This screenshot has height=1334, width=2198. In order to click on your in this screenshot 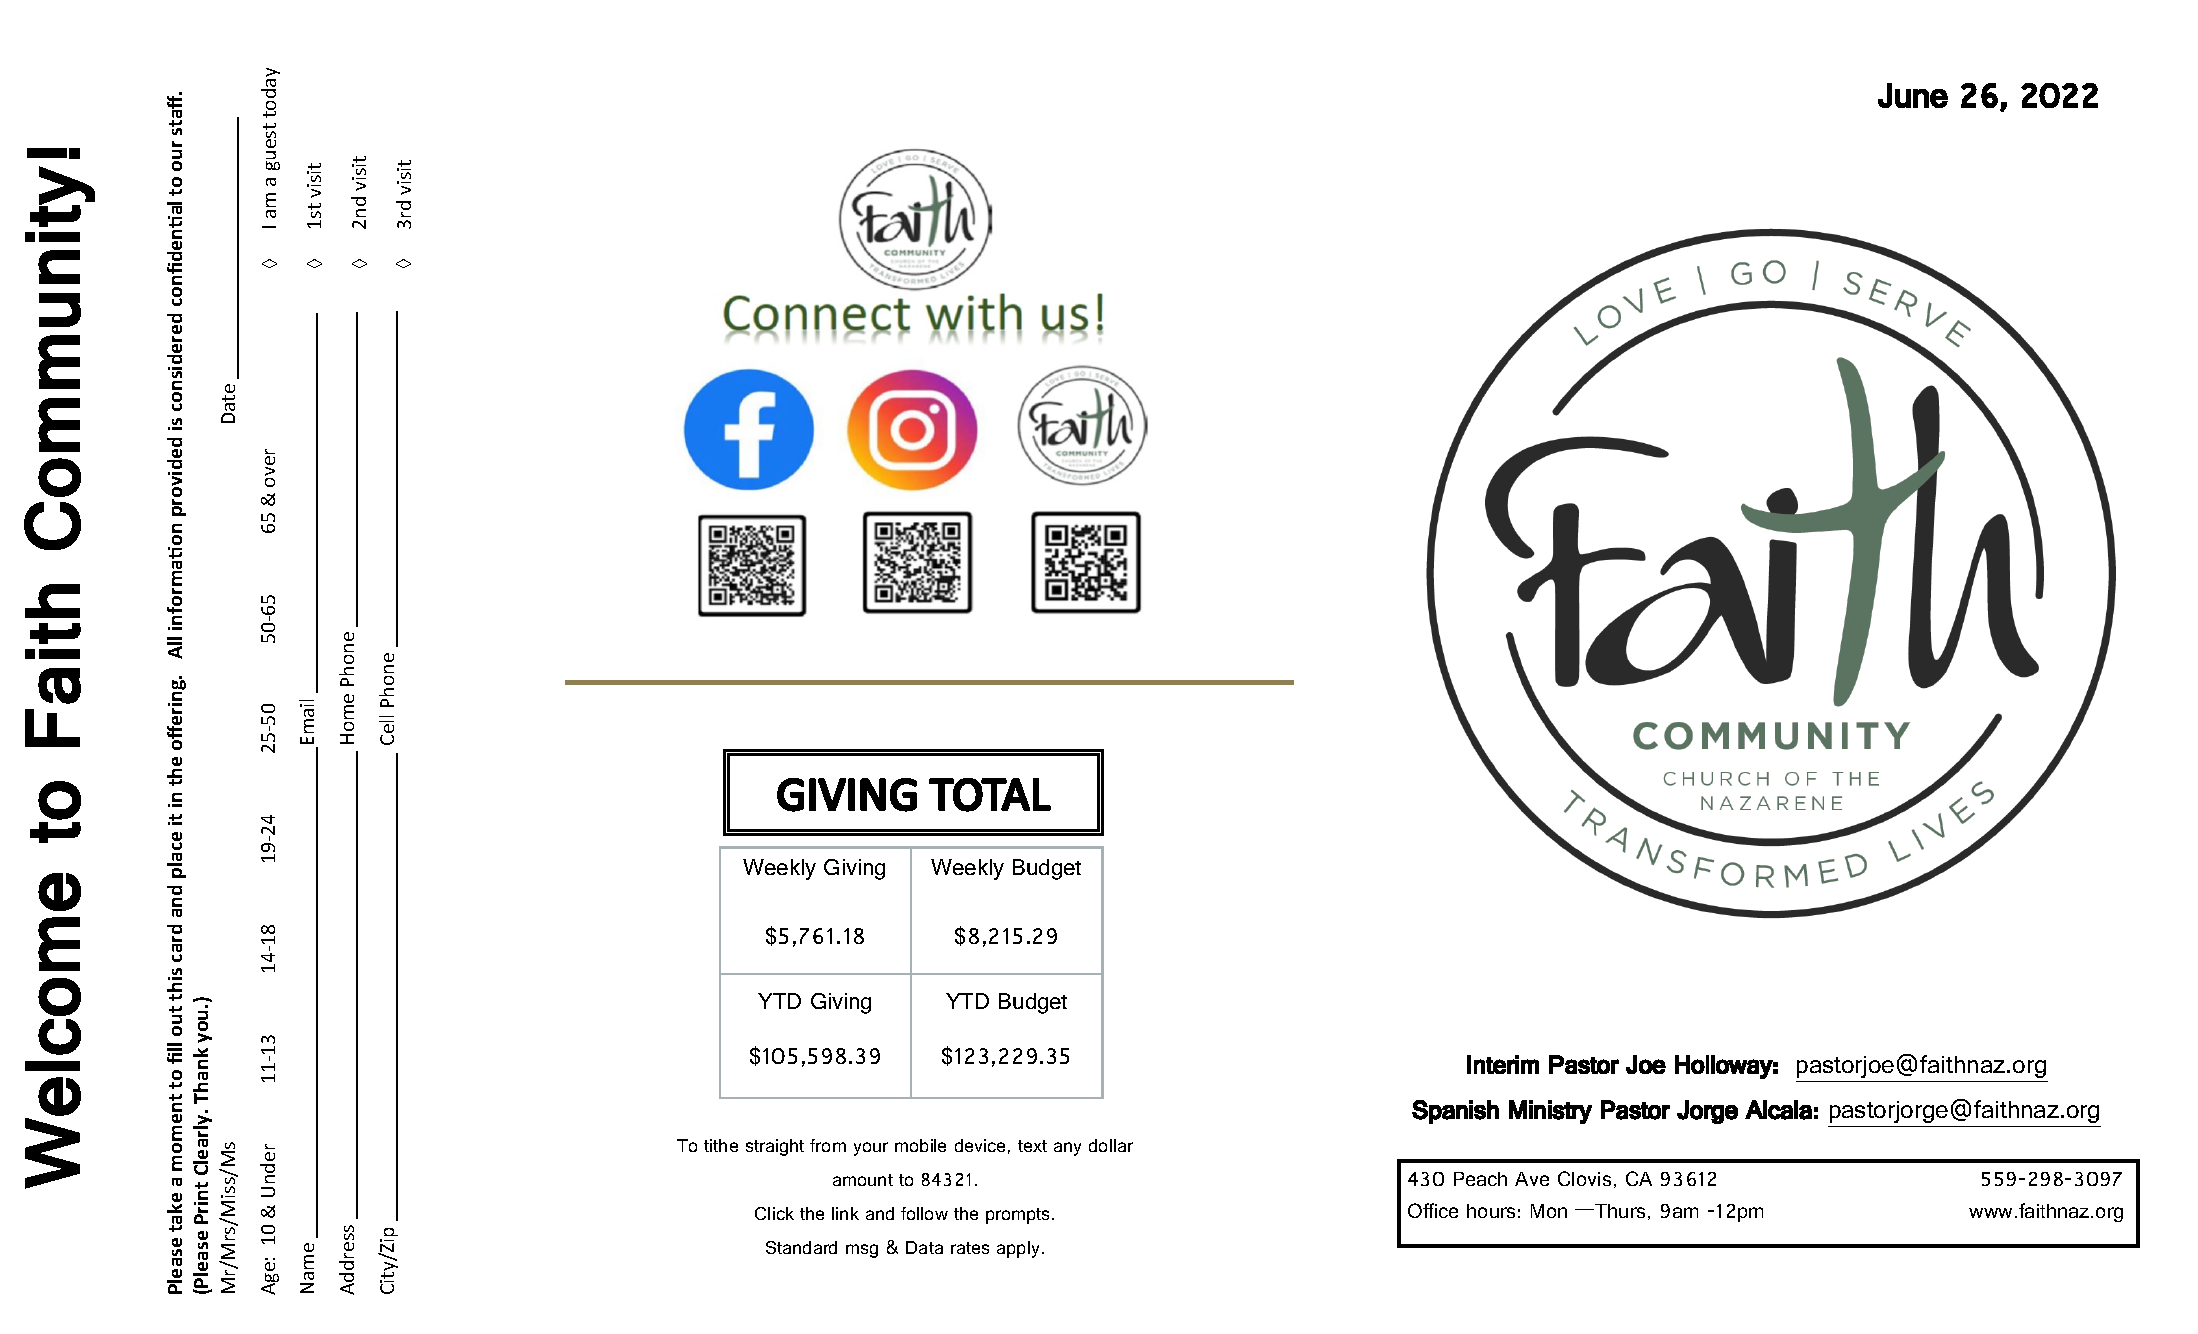, I will do `click(871, 1149)`.
